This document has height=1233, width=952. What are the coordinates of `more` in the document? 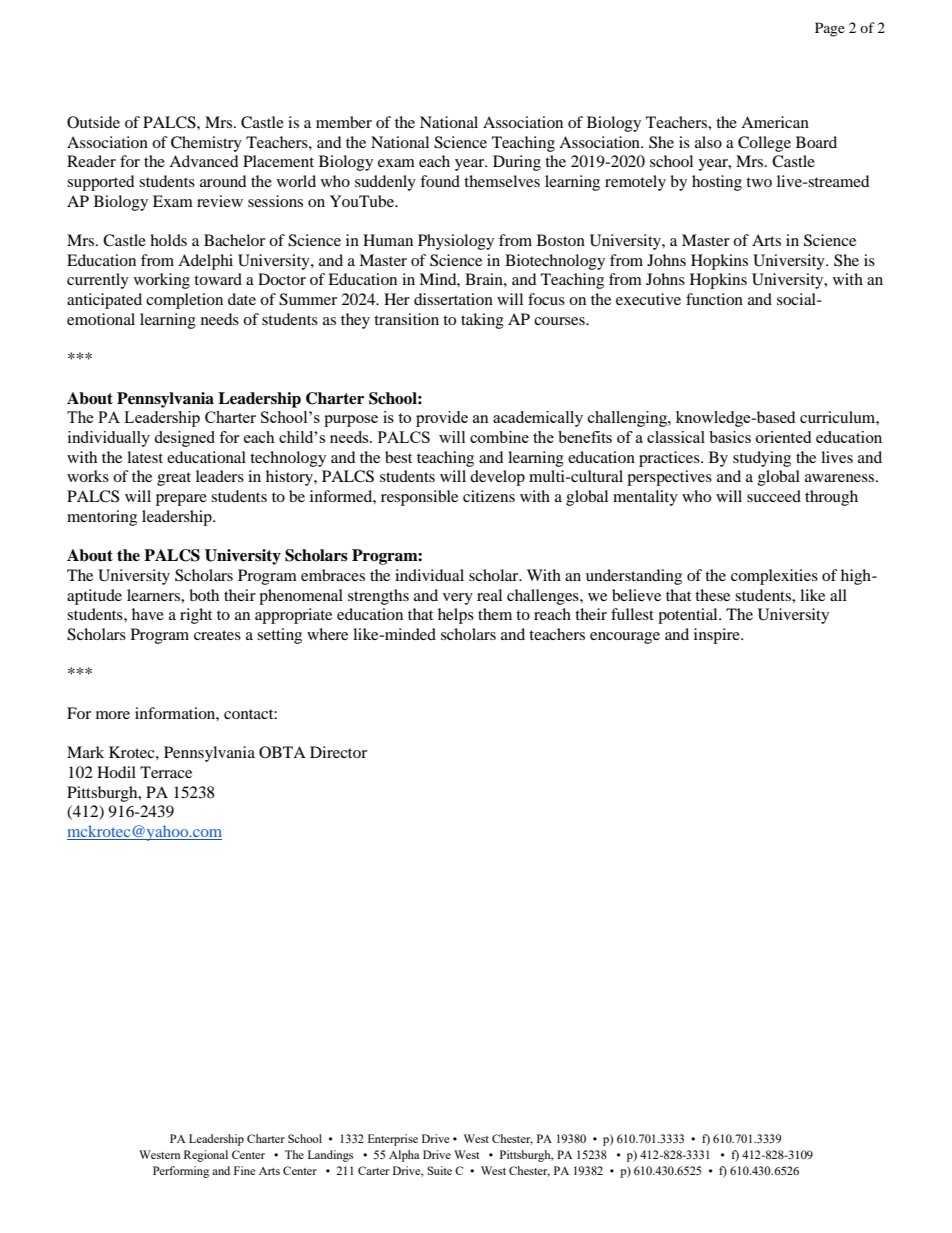 It's located at (113, 715).
